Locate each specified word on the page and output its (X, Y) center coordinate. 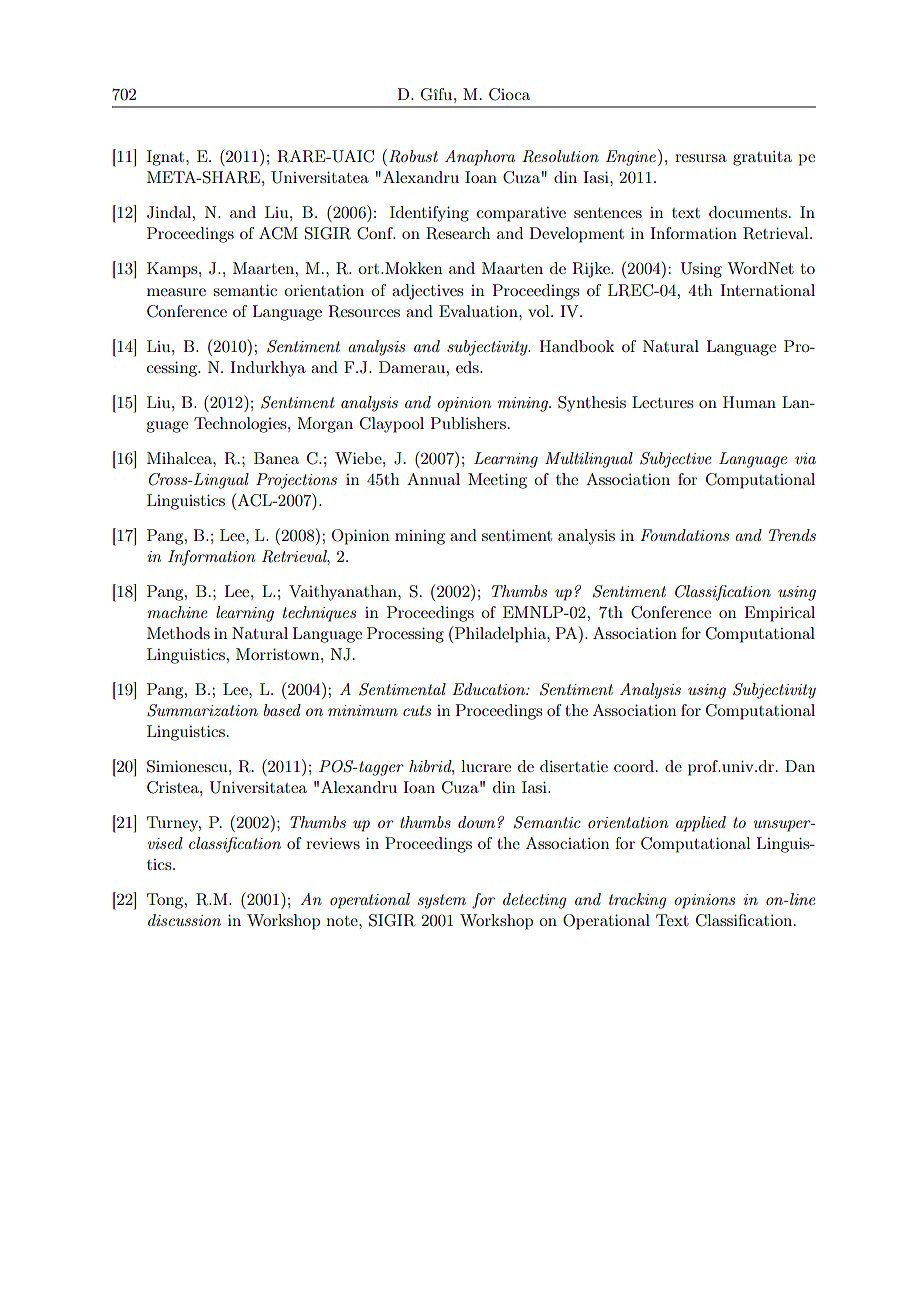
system (442, 901)
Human (749, 402)
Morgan (325, 425)
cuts (417, 710)
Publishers (468, 423)
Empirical (780, 614)
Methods (178, 633)
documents (748, 212)
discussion (184, 920)
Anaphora (480, 158)
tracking (638, 901)
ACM (278, 233)
